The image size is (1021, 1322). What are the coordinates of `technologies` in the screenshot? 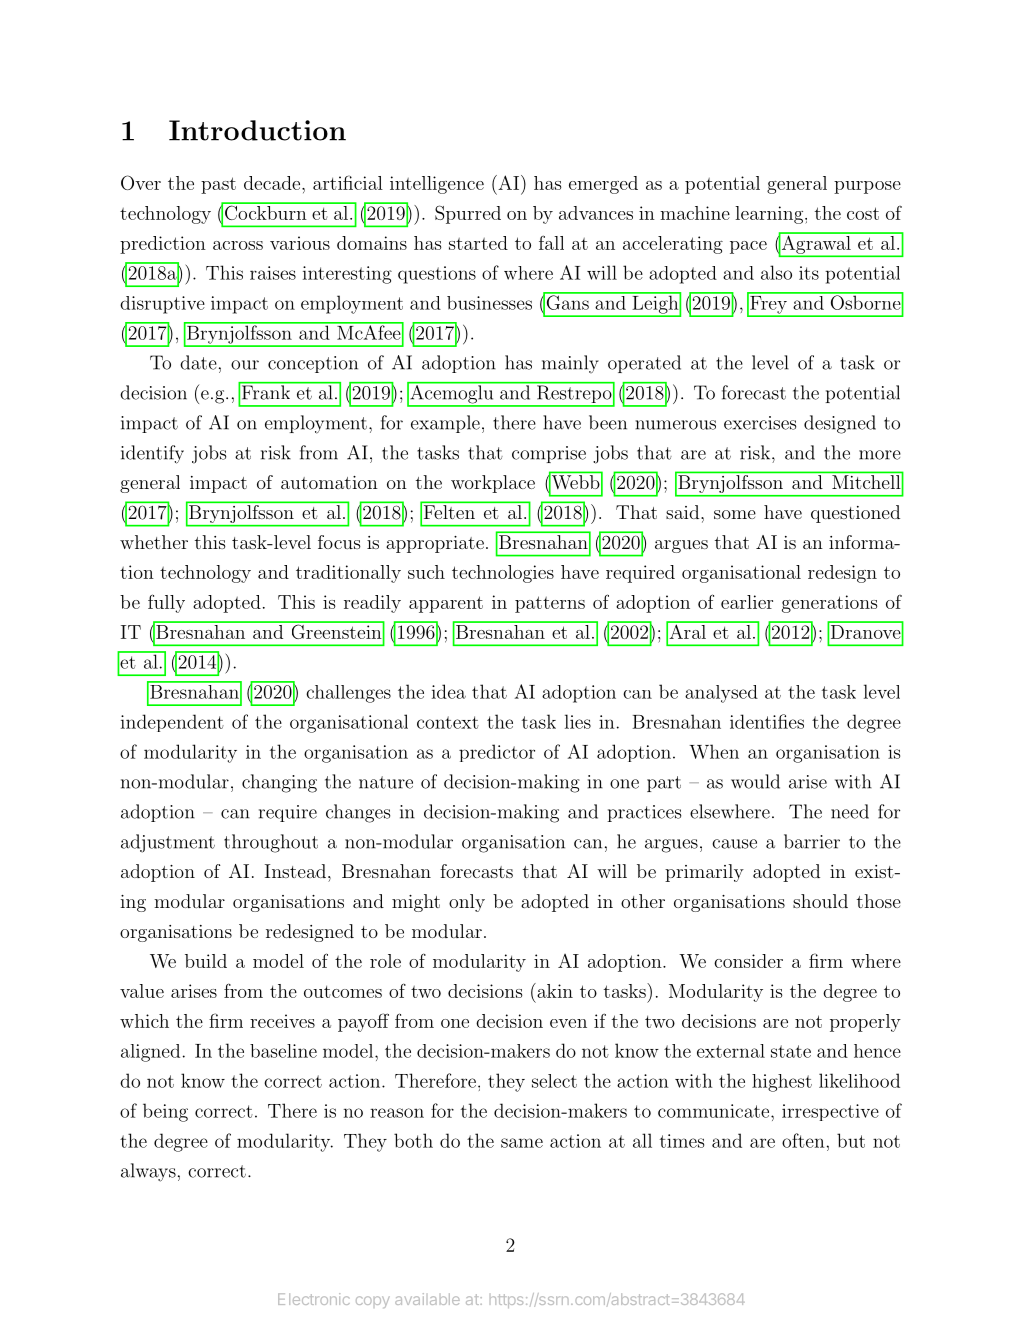 It's located at (503, 574).
